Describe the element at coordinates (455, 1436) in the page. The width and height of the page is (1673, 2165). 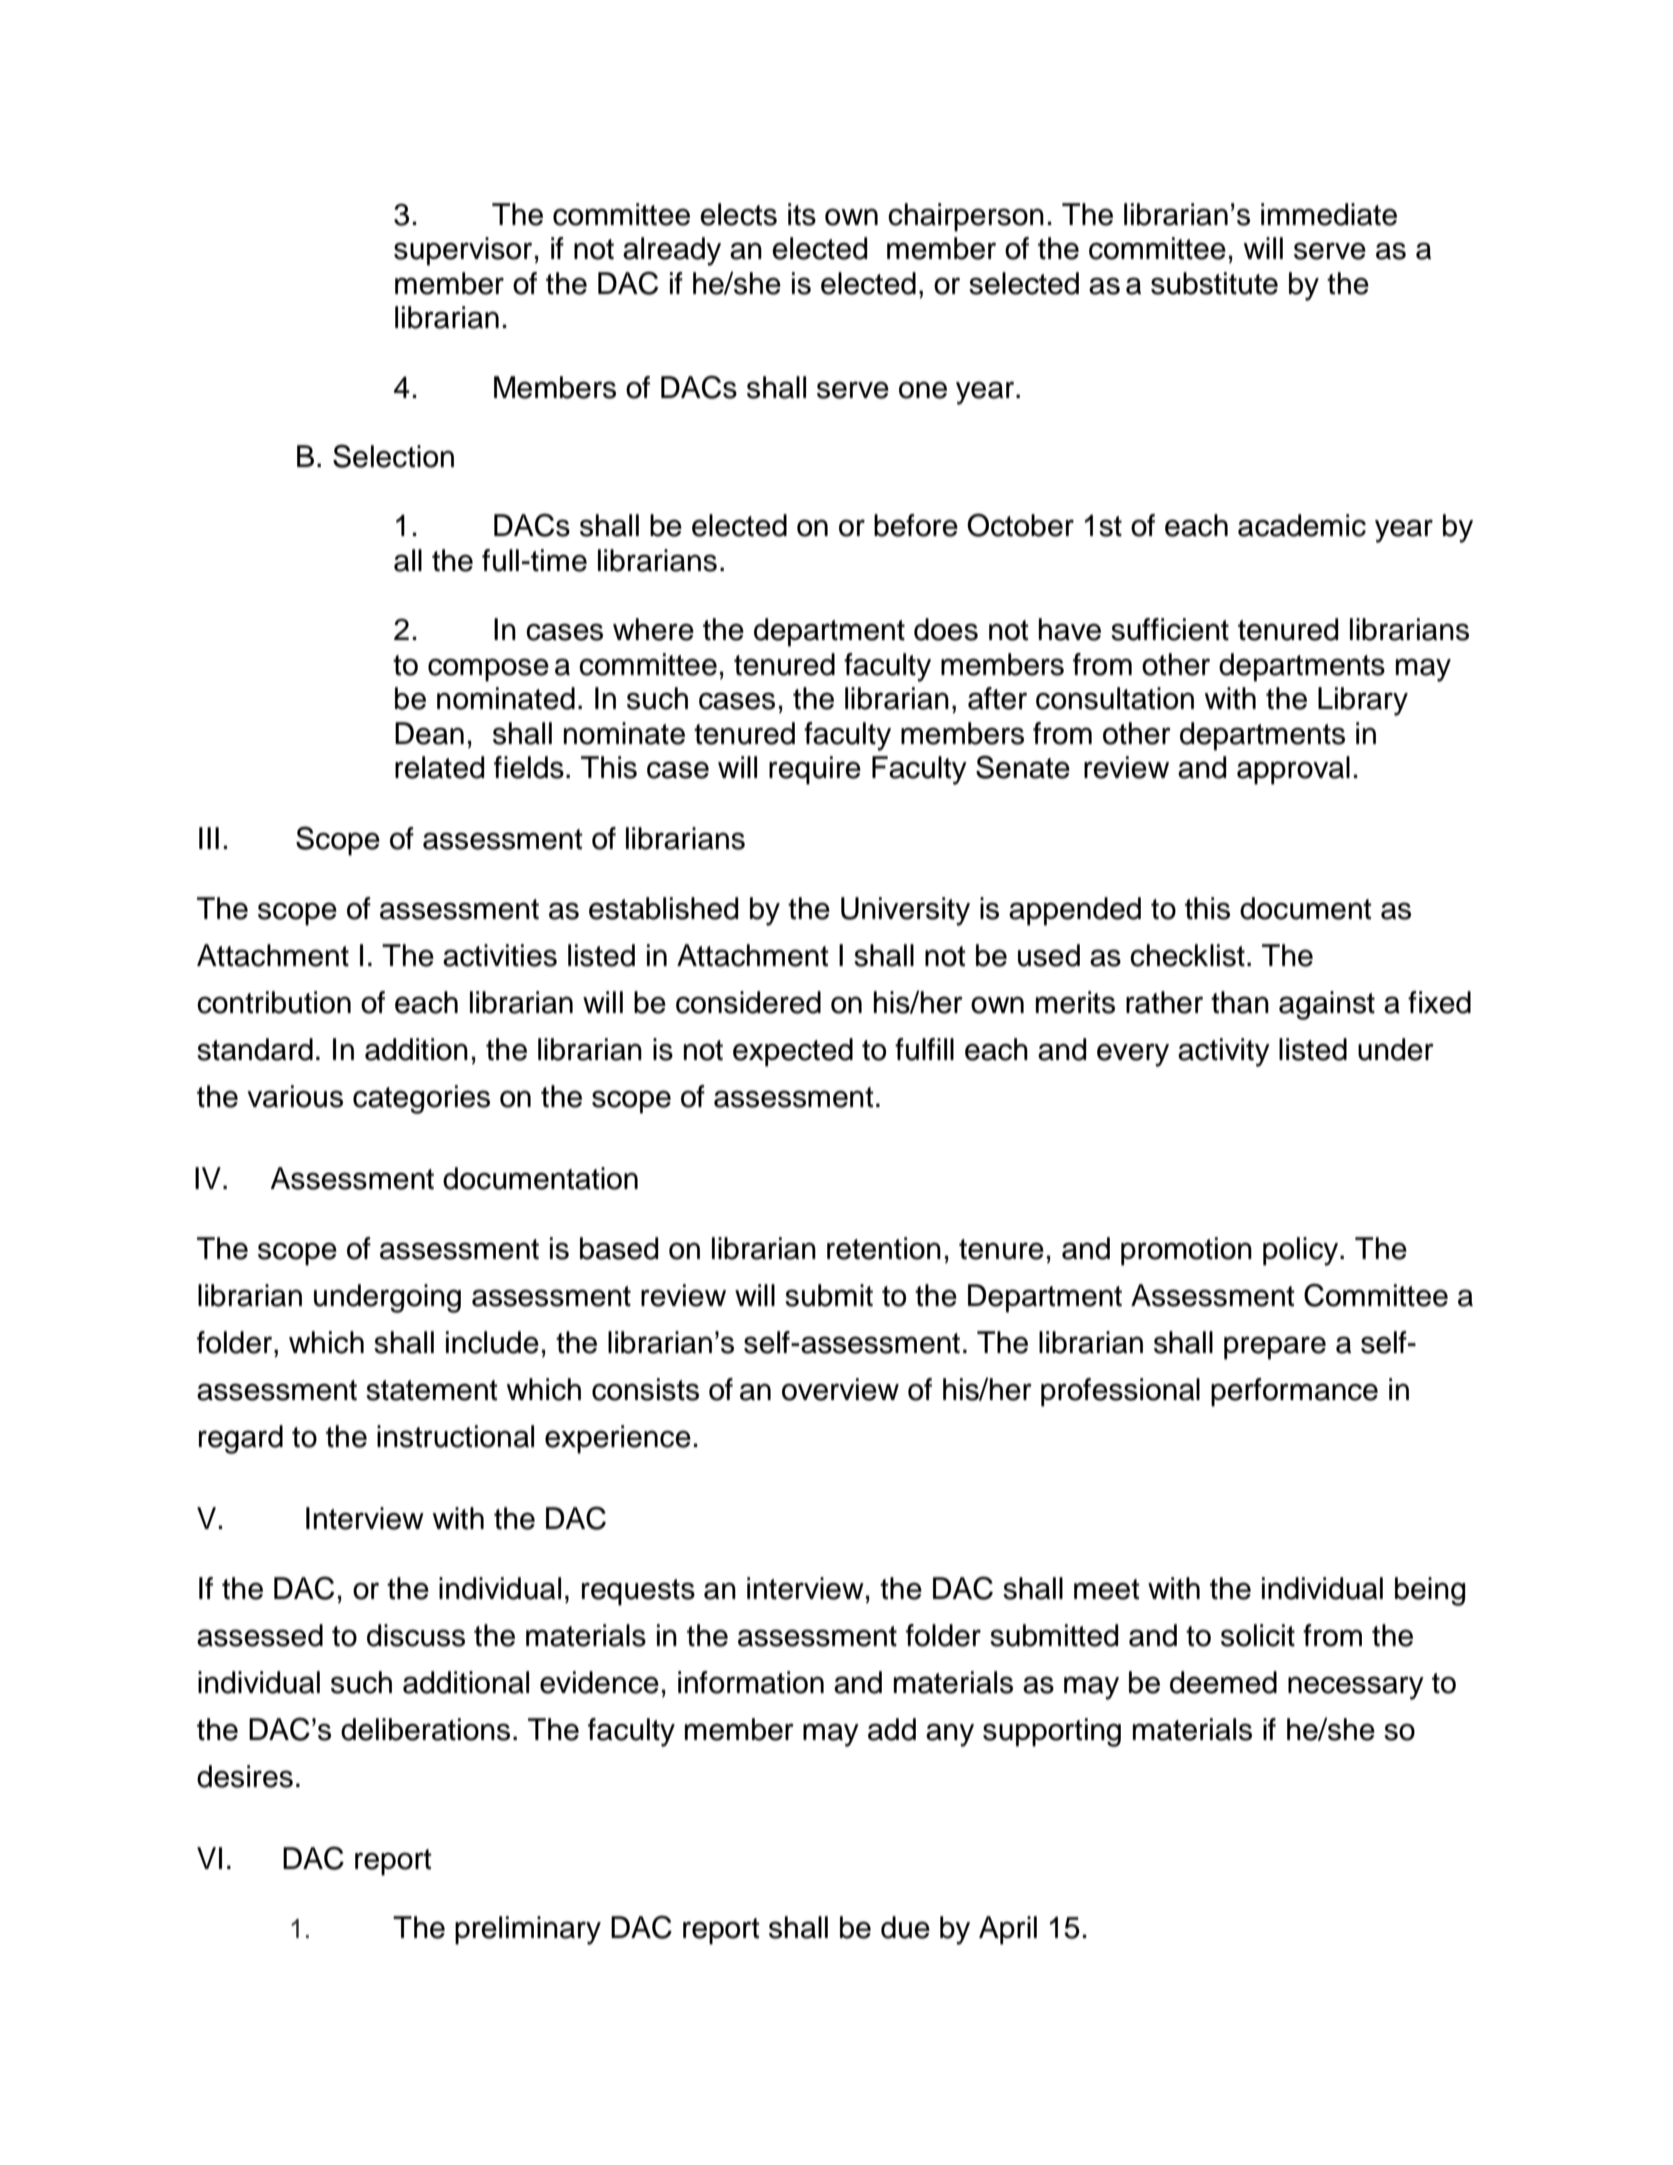
I see `instructional` at that location.
